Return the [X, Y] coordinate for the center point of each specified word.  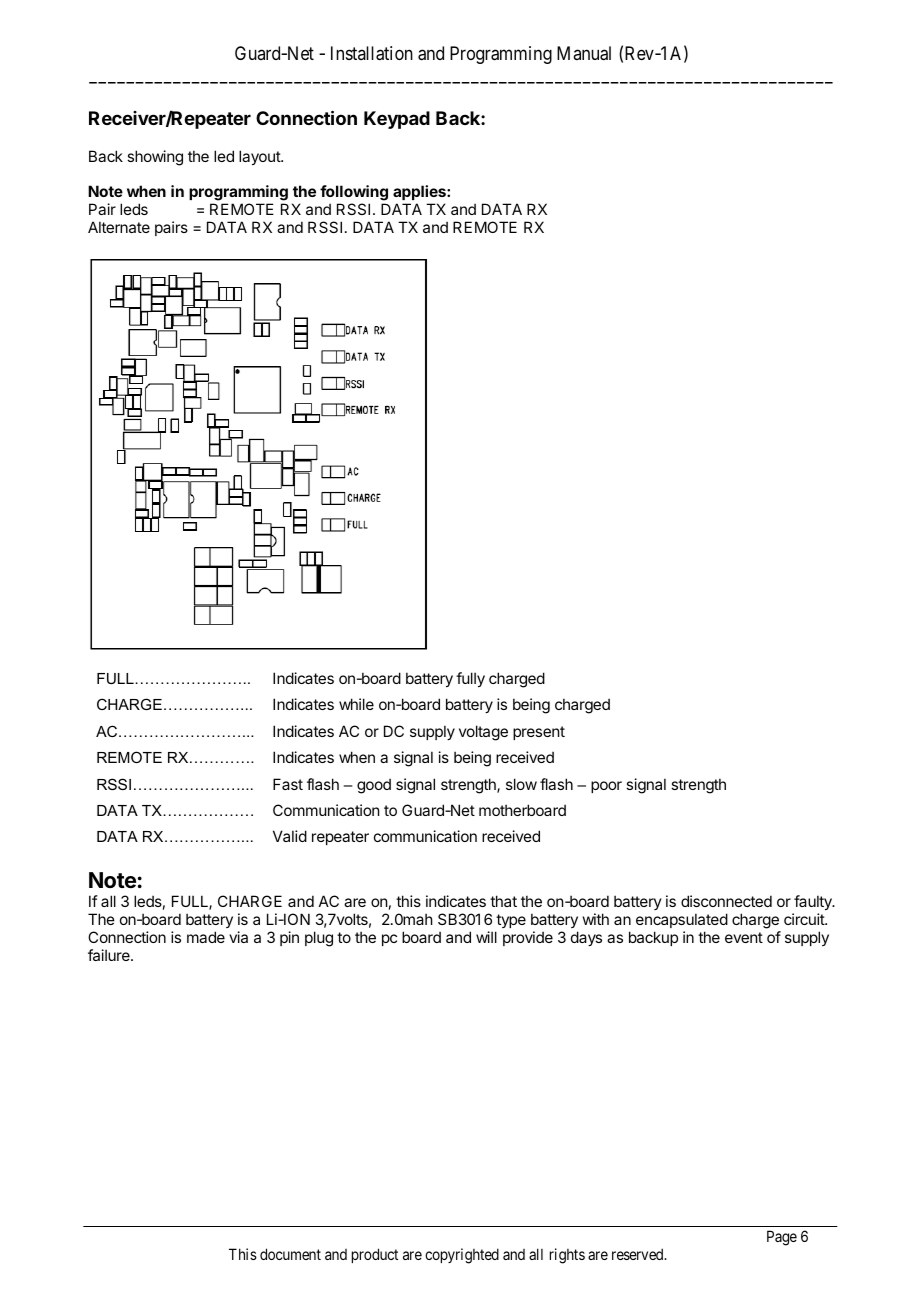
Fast [288, 784]
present [539, 733]
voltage [483, 733]
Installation [372, 53]
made [206, 937]
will [486, 937]
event [744, 937]
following [354, 193]
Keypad [397, 120]
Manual [584, 53]
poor [606, 787]
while [356, 704]
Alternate [119, 227]
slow [521, 784]
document [290, 1254]
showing [155, 158]
